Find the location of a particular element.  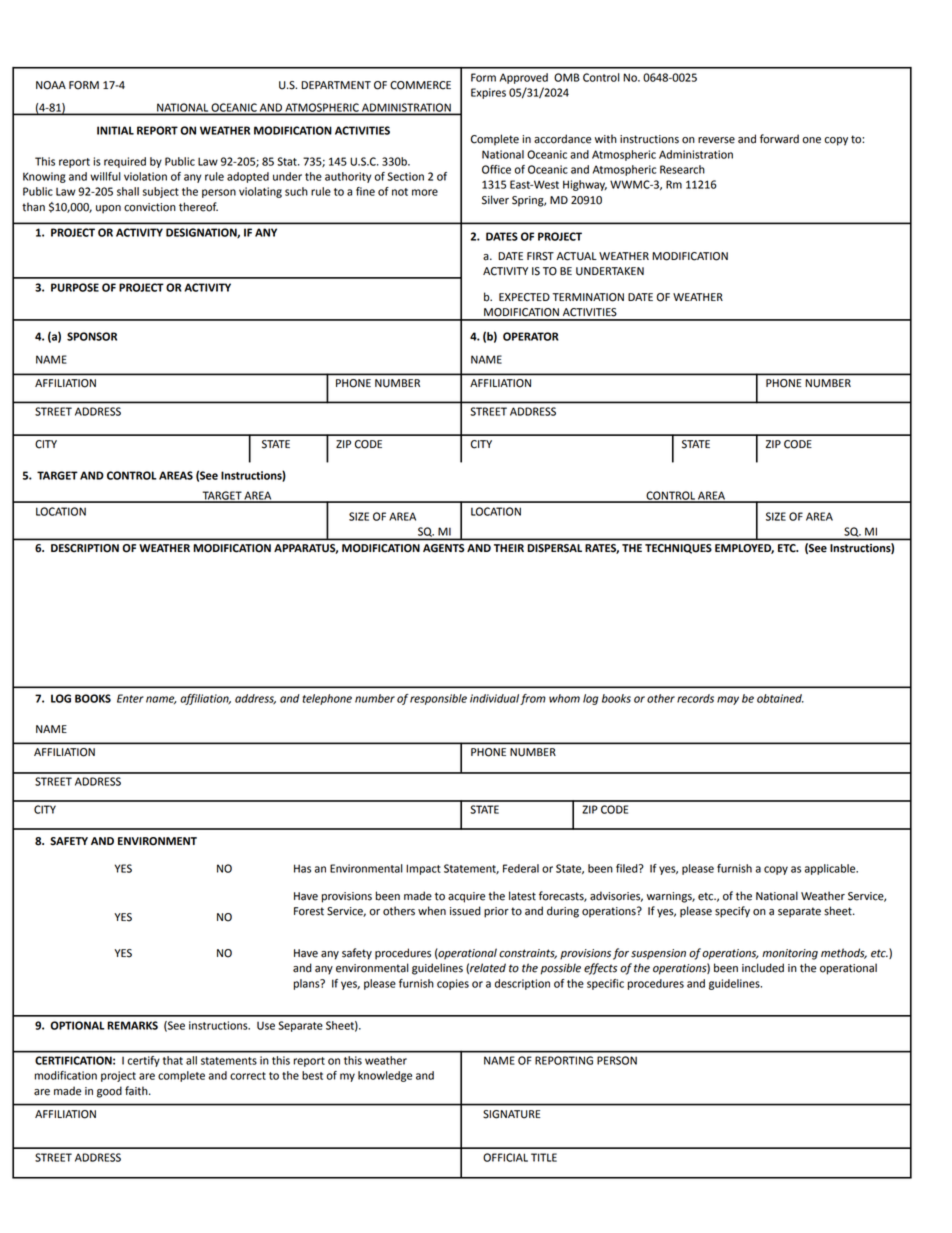

forward is located at coordinates (779, 139).
